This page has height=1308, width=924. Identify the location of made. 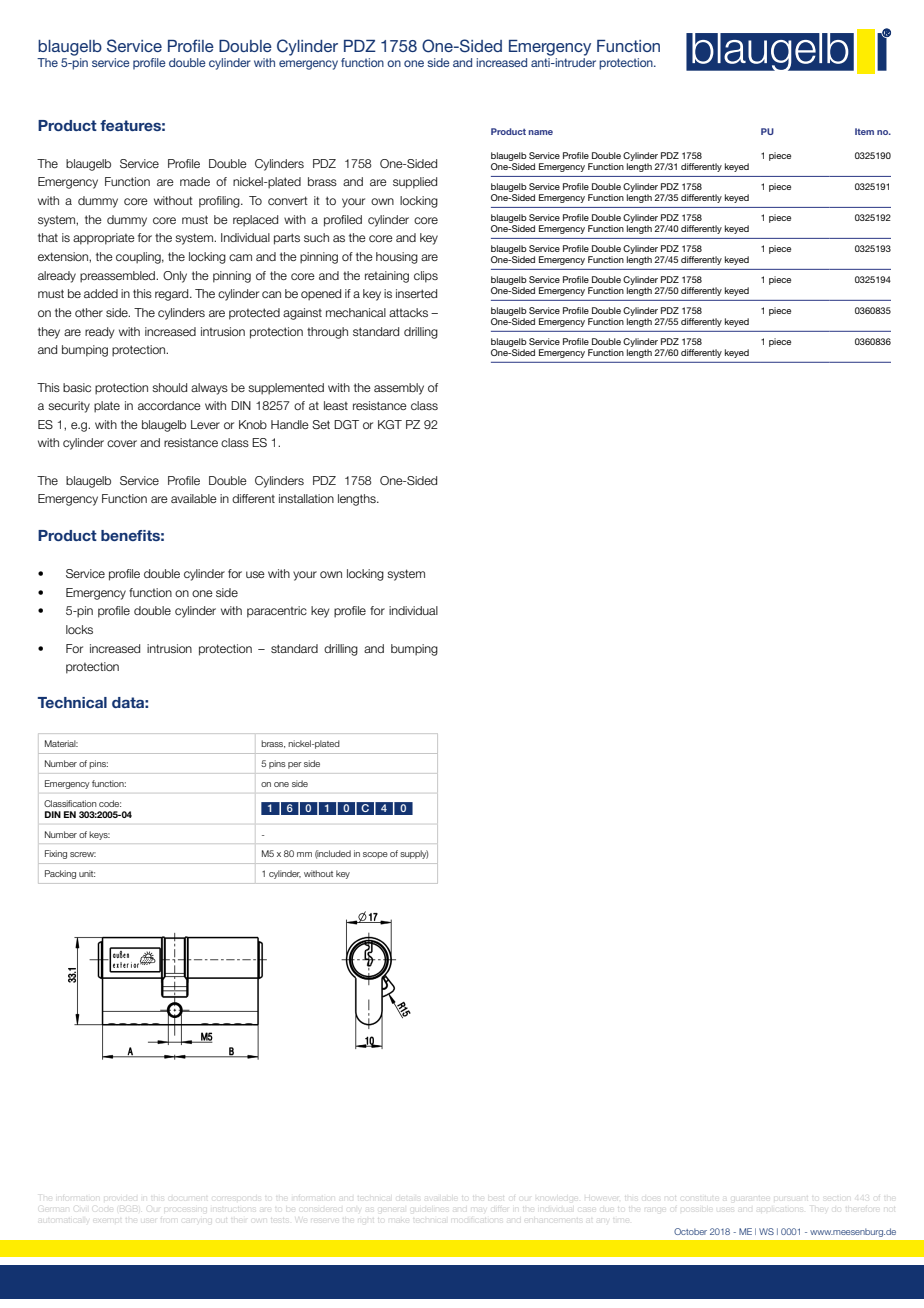
(195, 181).
